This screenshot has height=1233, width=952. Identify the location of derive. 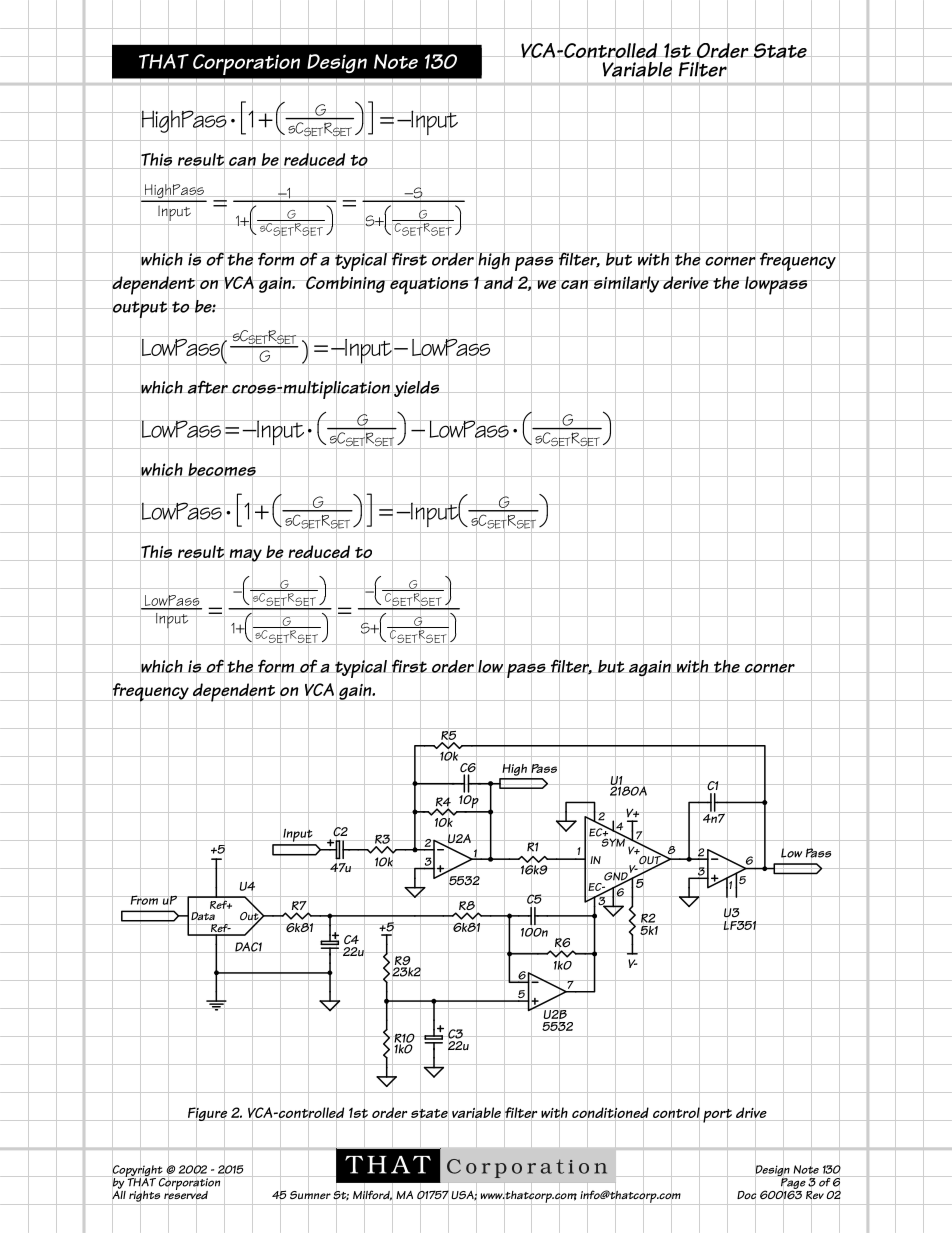
(686, 283).
